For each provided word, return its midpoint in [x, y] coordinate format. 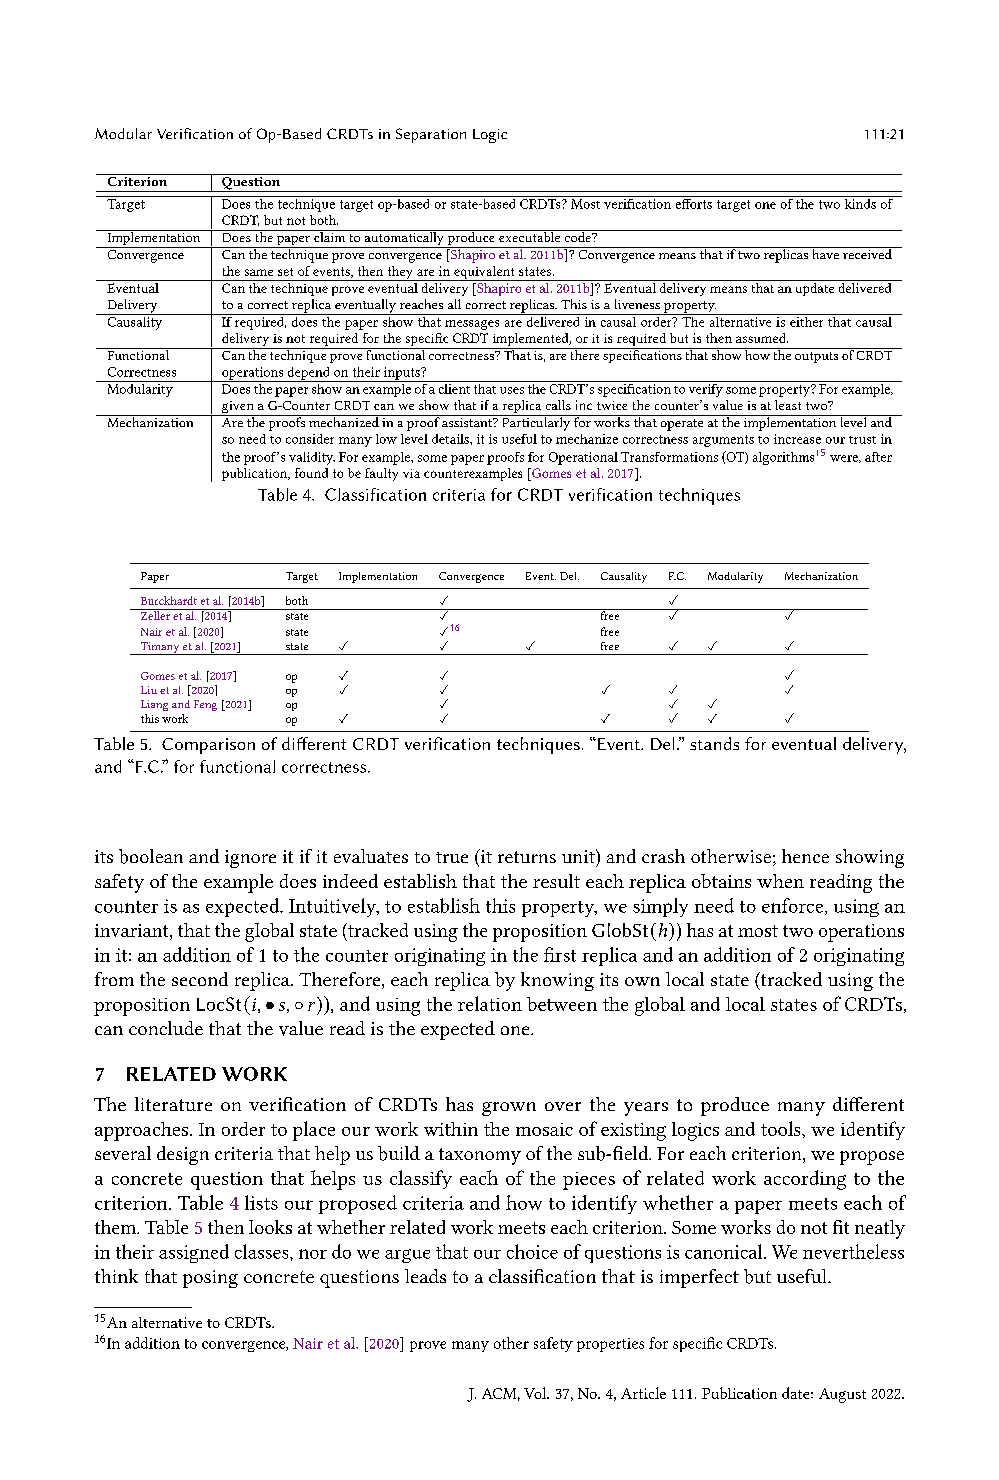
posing [210, 1279]
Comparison [208, 746]
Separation [431, 135]
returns [527, 857]
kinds [860, 202]
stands [714, 743]
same [259, 272]
